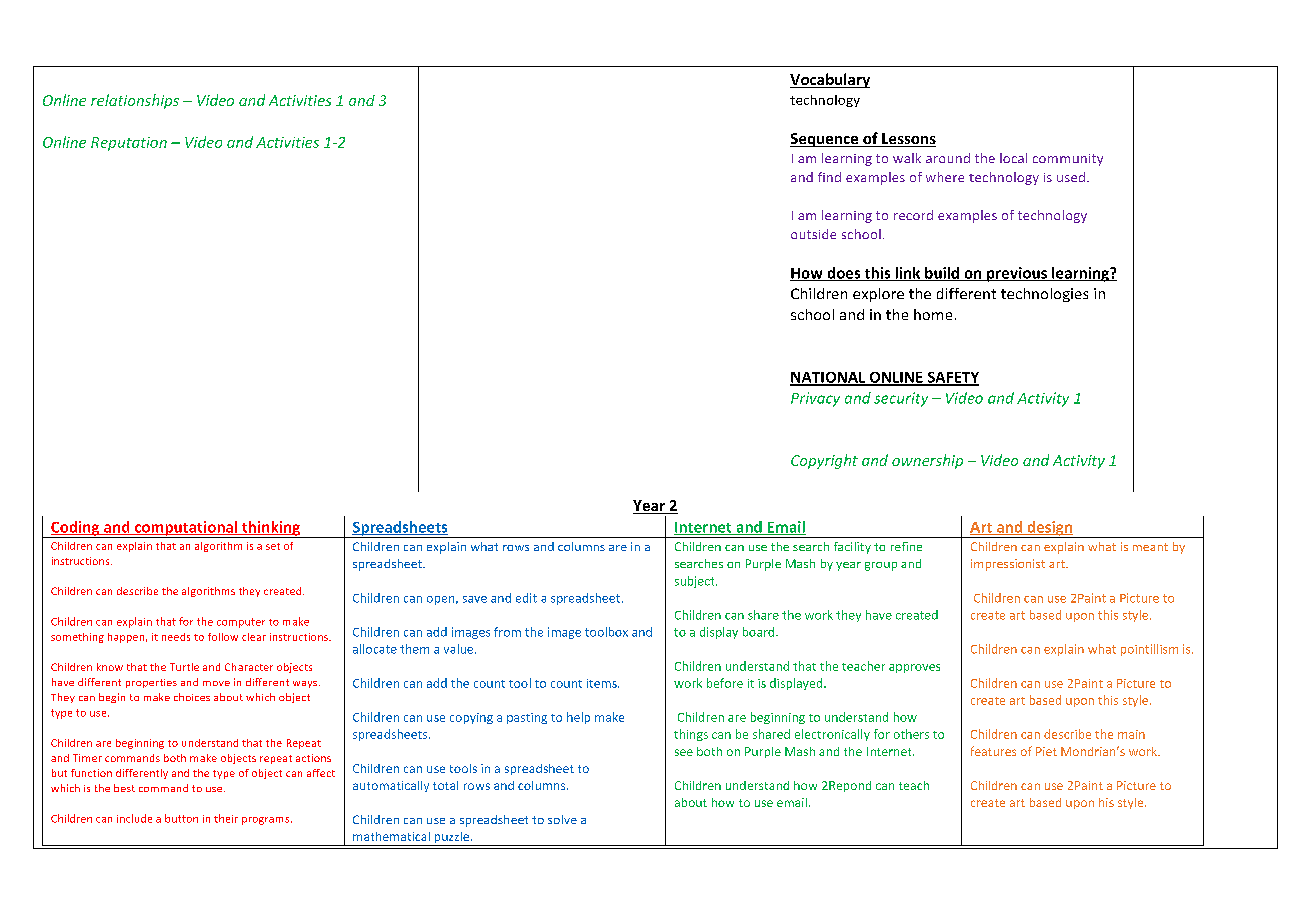 The height and width of the page is (924, 1308). Describe the element at coordinates (908, 140) in the page. I see `Lessons` at that location.
